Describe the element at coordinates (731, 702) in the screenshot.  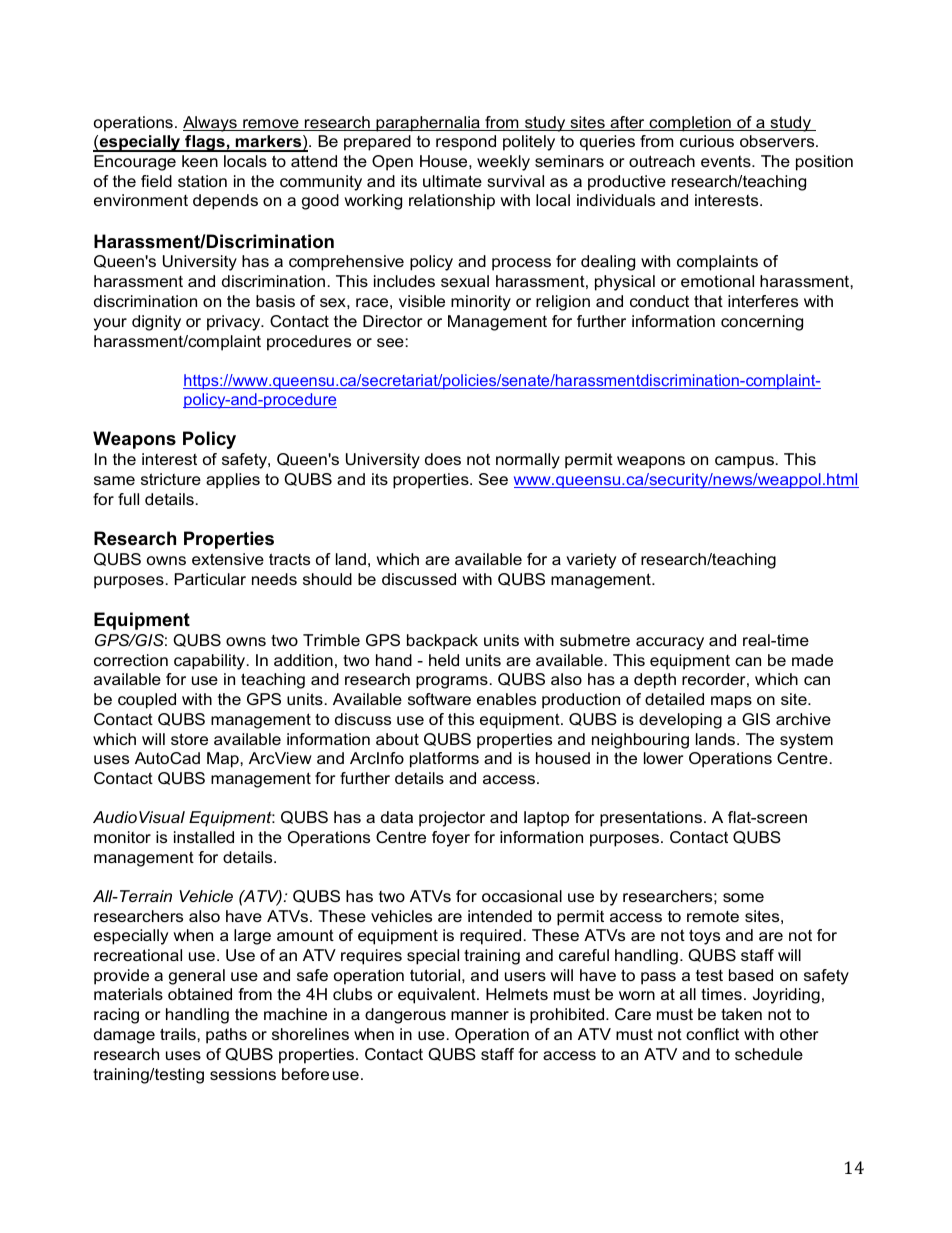
I see `maps` at that location.
